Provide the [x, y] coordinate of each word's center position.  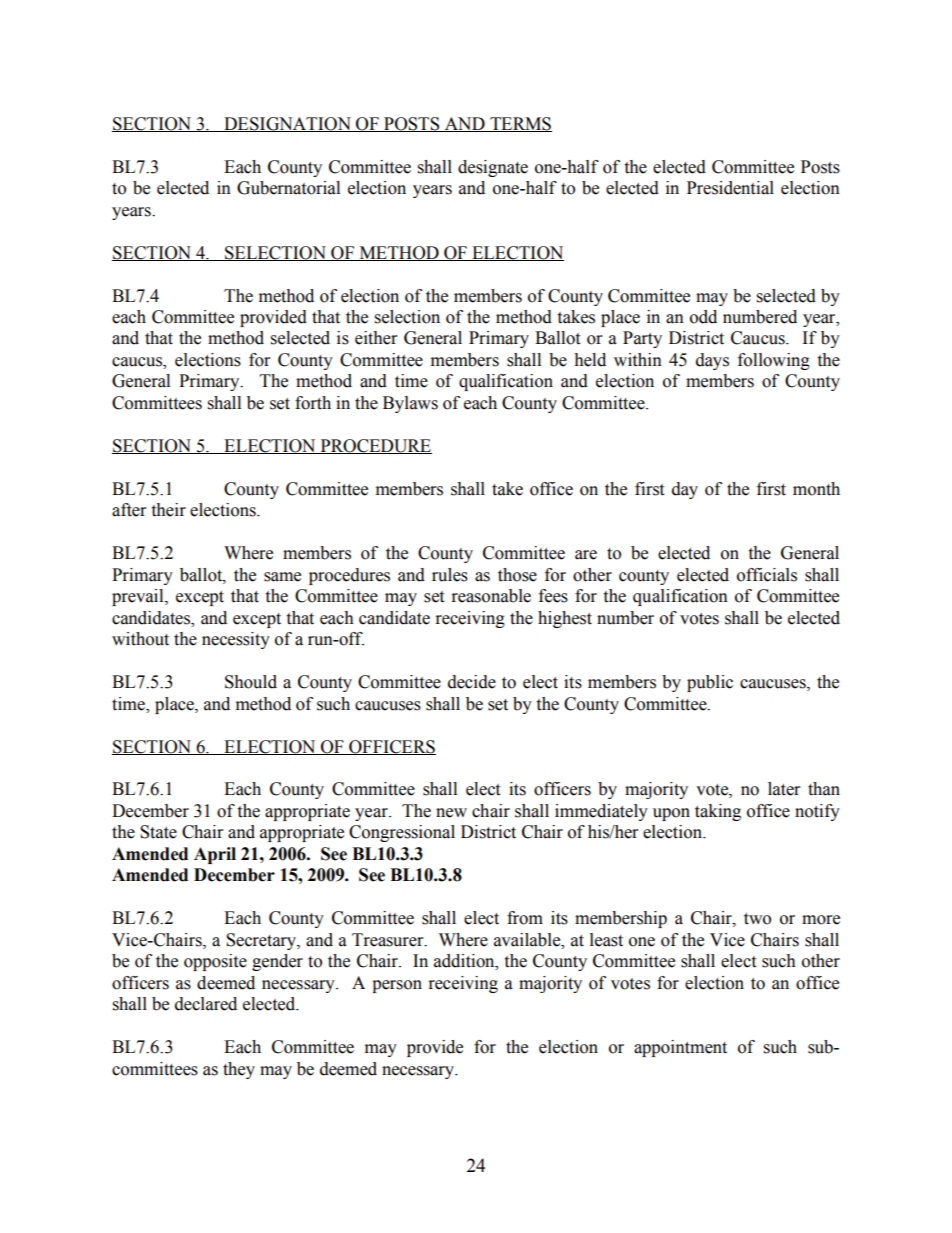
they [239, 1070]
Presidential [730, 188]
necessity [236, 640]
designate [493, 168]
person [397, 986]
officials [767, 575]
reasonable [491, 596]
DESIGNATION [287, 124]
